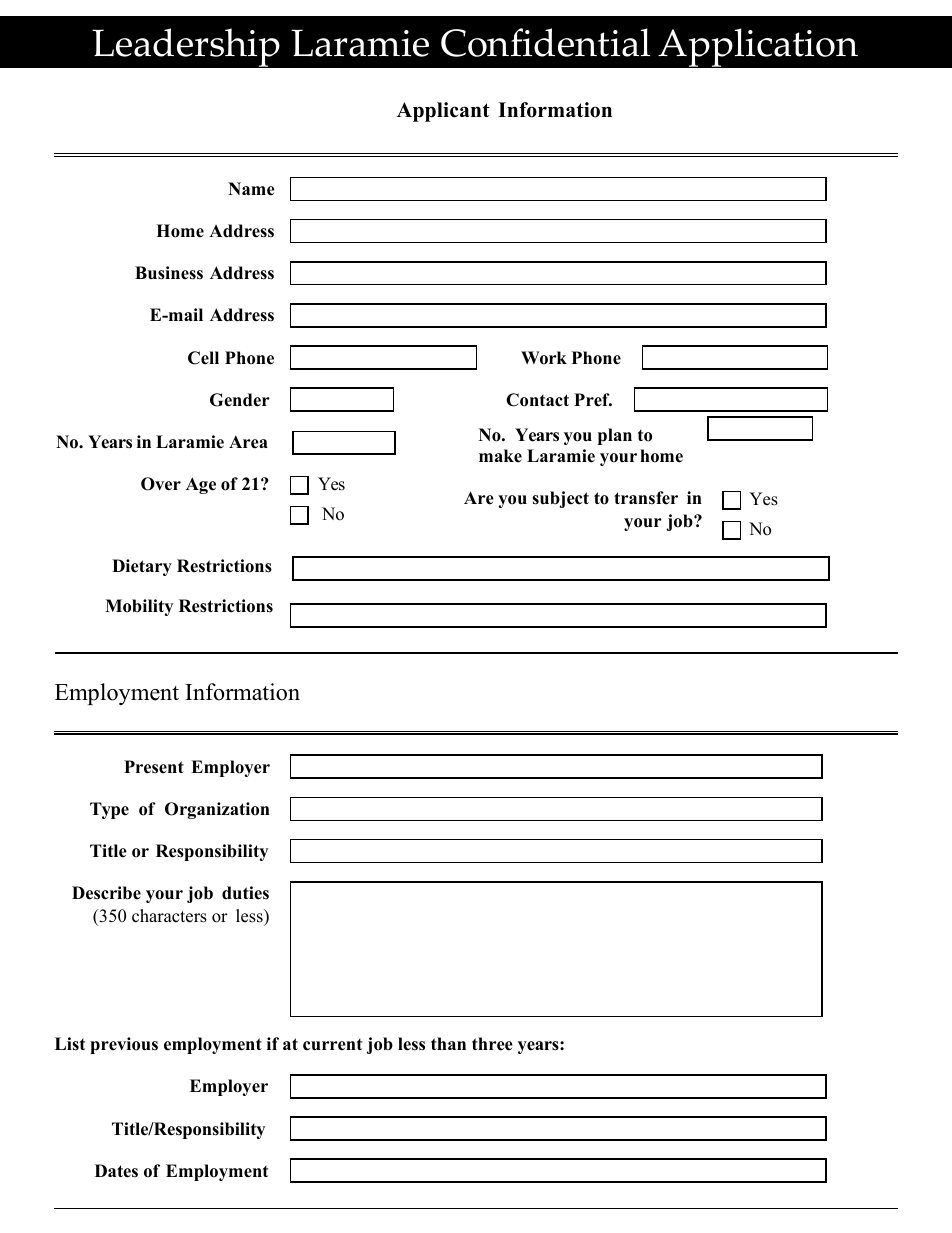 The width and height of the page is (952, 1233). What do you see at coordinates (332, 1045) in the page?
I see `current` at bounding box center [332, 1045].
